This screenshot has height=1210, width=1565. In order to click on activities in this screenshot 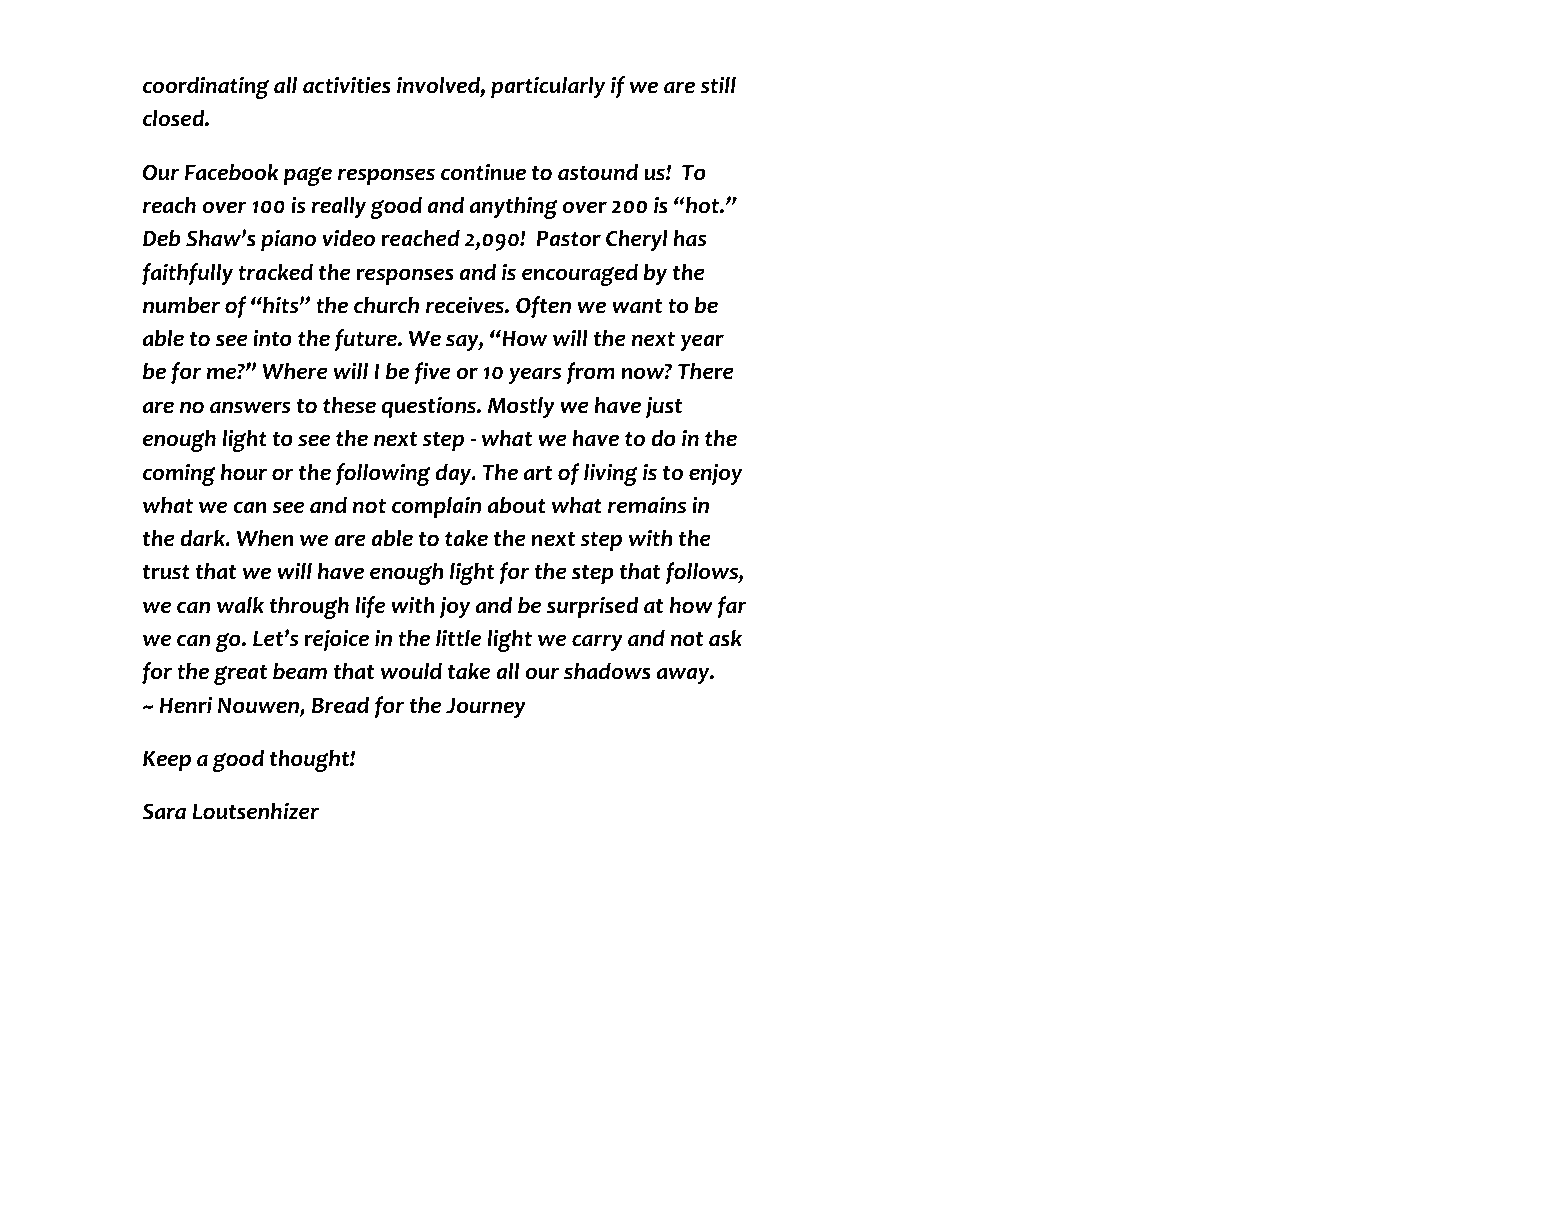, I will do `click(347, 85)`.
